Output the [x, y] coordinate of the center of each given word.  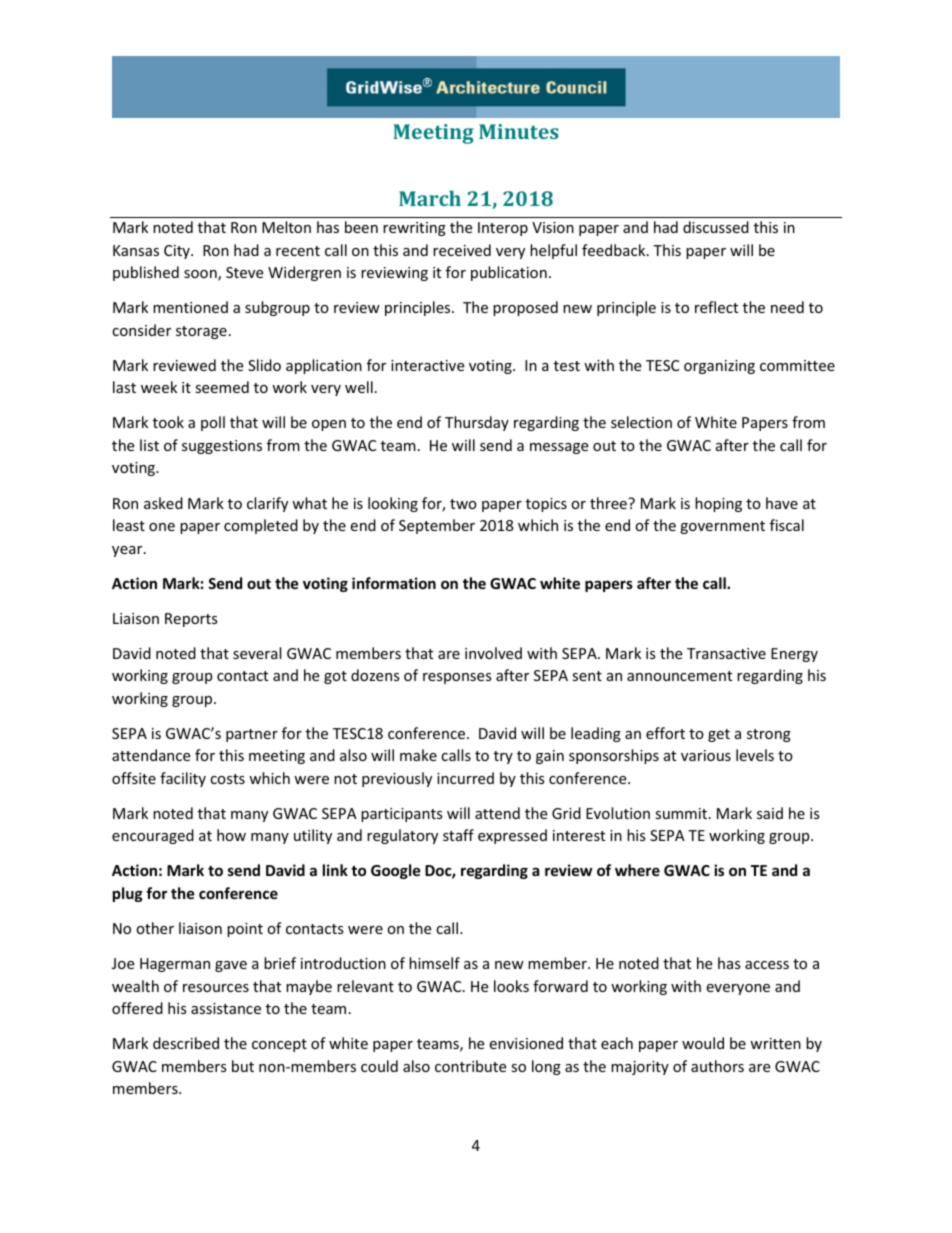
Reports [191, 620]
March [430, 198]
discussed [716, 227]
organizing [719, 367]
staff [458, 835]
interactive [427, 365]
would [703, 1043]
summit [682, 813]
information [394, 583]
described [186, 1043]
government [722, 527]
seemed [222, 387]
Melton [286, 227]
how [231, 835]
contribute [470, 1066]
